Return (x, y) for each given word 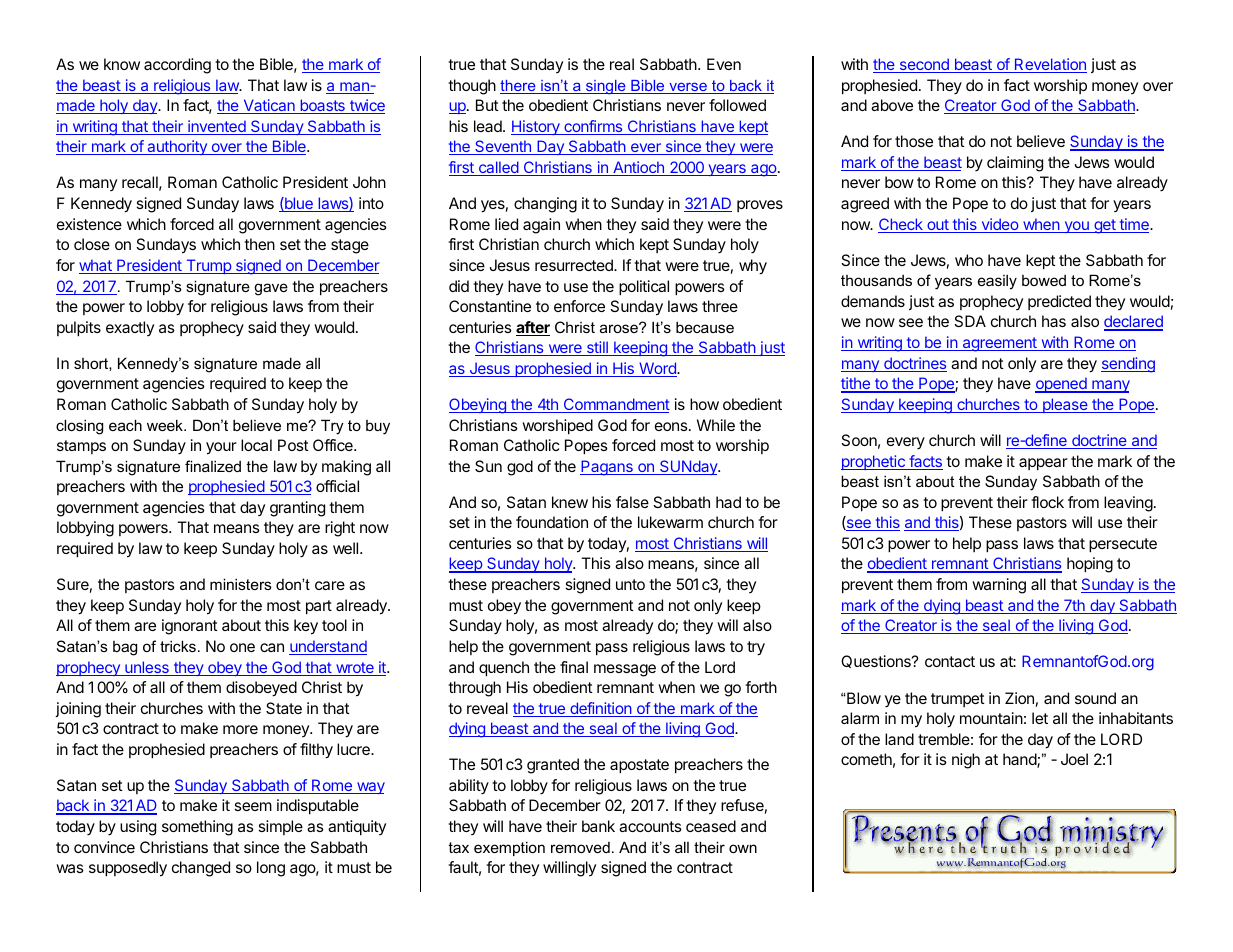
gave (271, 289)
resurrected (575, 265)
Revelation (1049, 65)
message (625, 670)
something (197, 828)
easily (997, 282)
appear (1043, 464)
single (606, 87)
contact (950, 661)
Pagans (607, 468)
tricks (178, 646)
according (177, 66)
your (221, 448)
